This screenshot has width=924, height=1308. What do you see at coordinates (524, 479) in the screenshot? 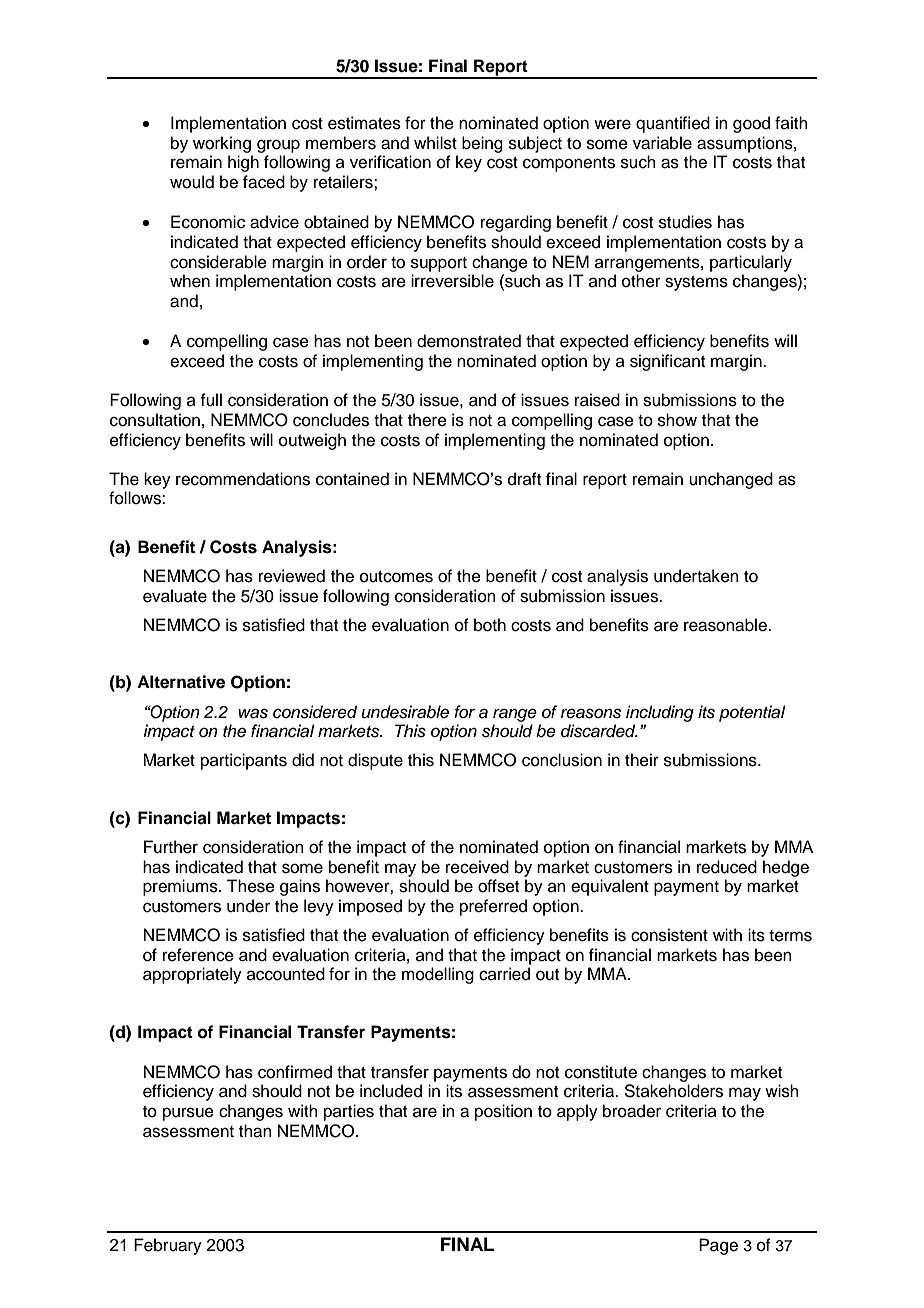
I see `draft` at bounding box center [524, 479].
